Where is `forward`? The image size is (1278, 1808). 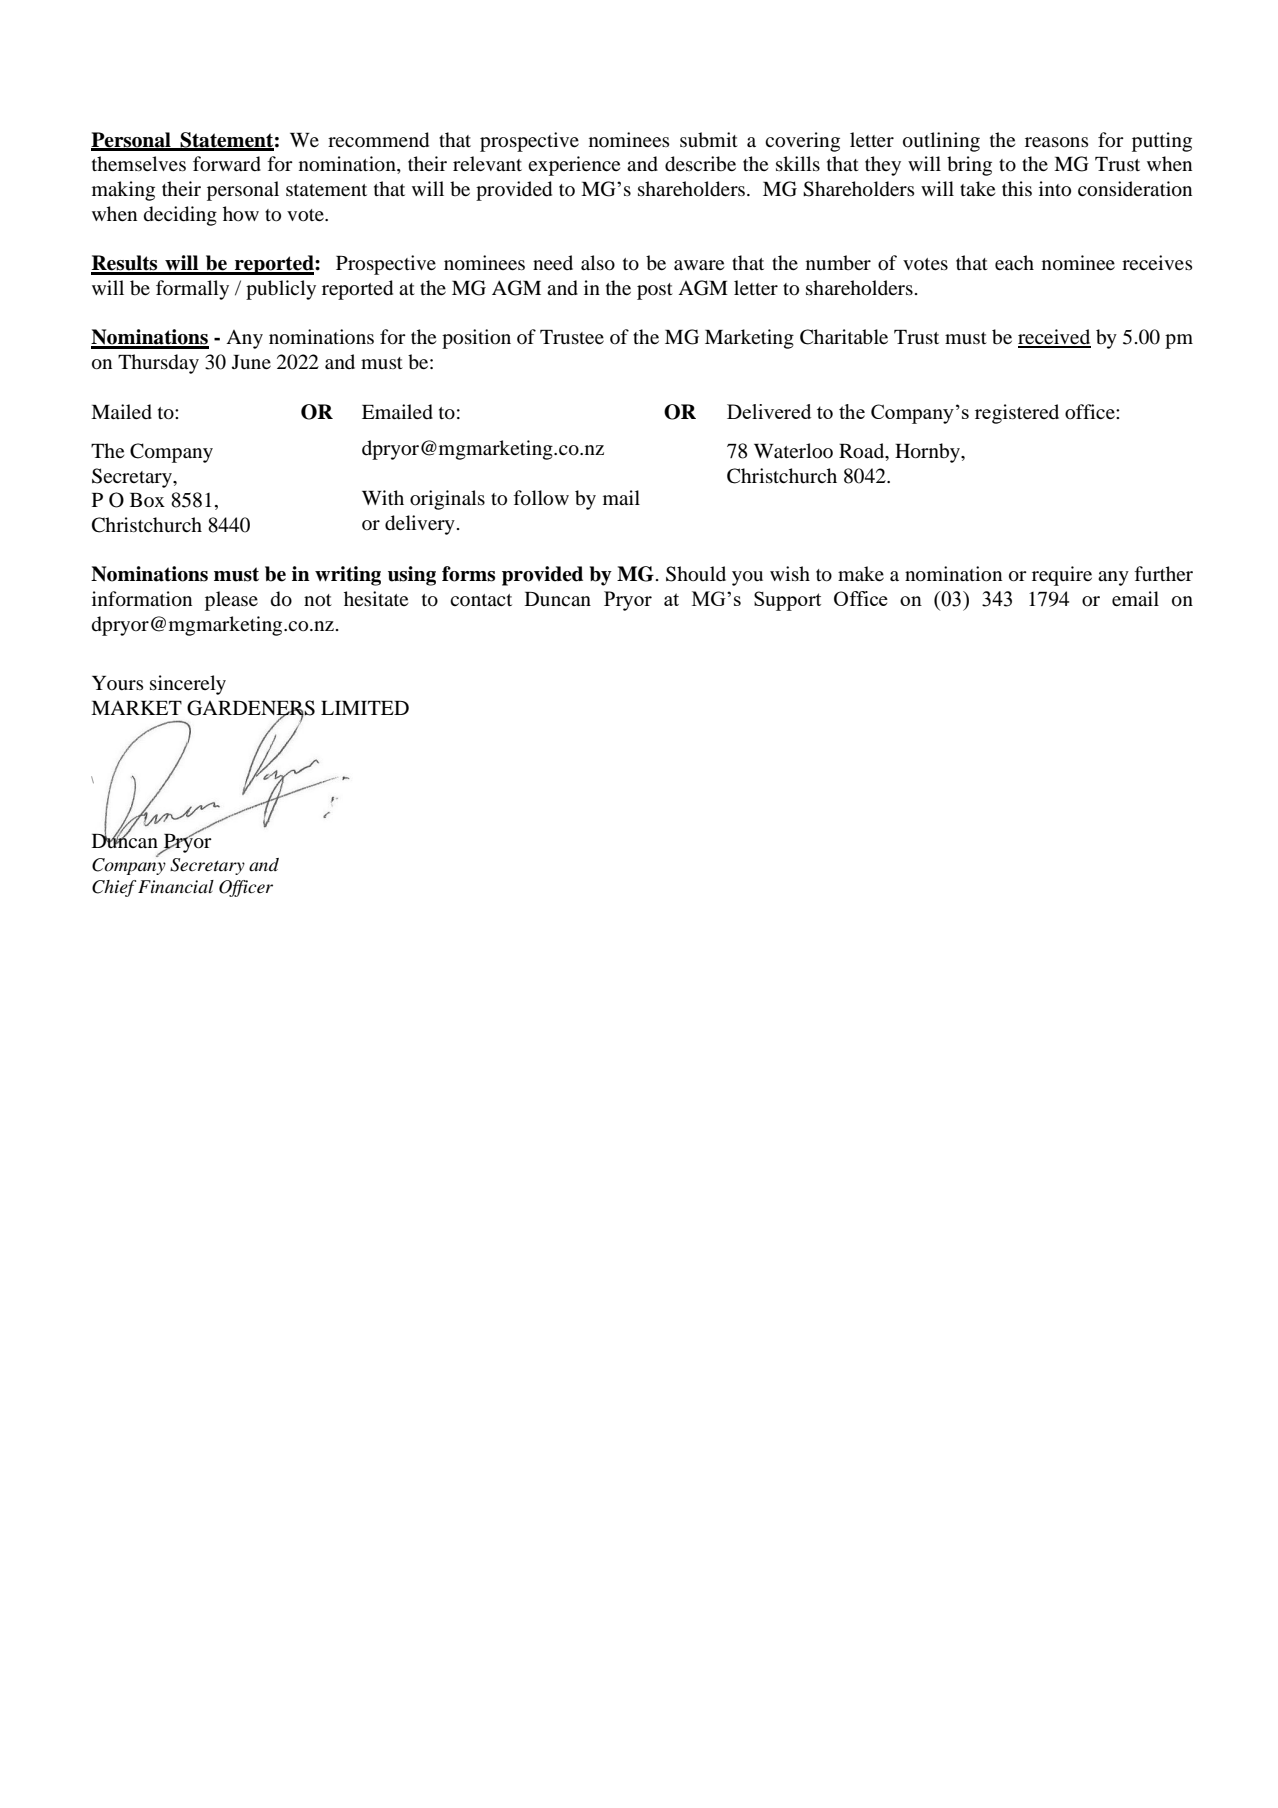
forward is located at coordinates (227, 164).
